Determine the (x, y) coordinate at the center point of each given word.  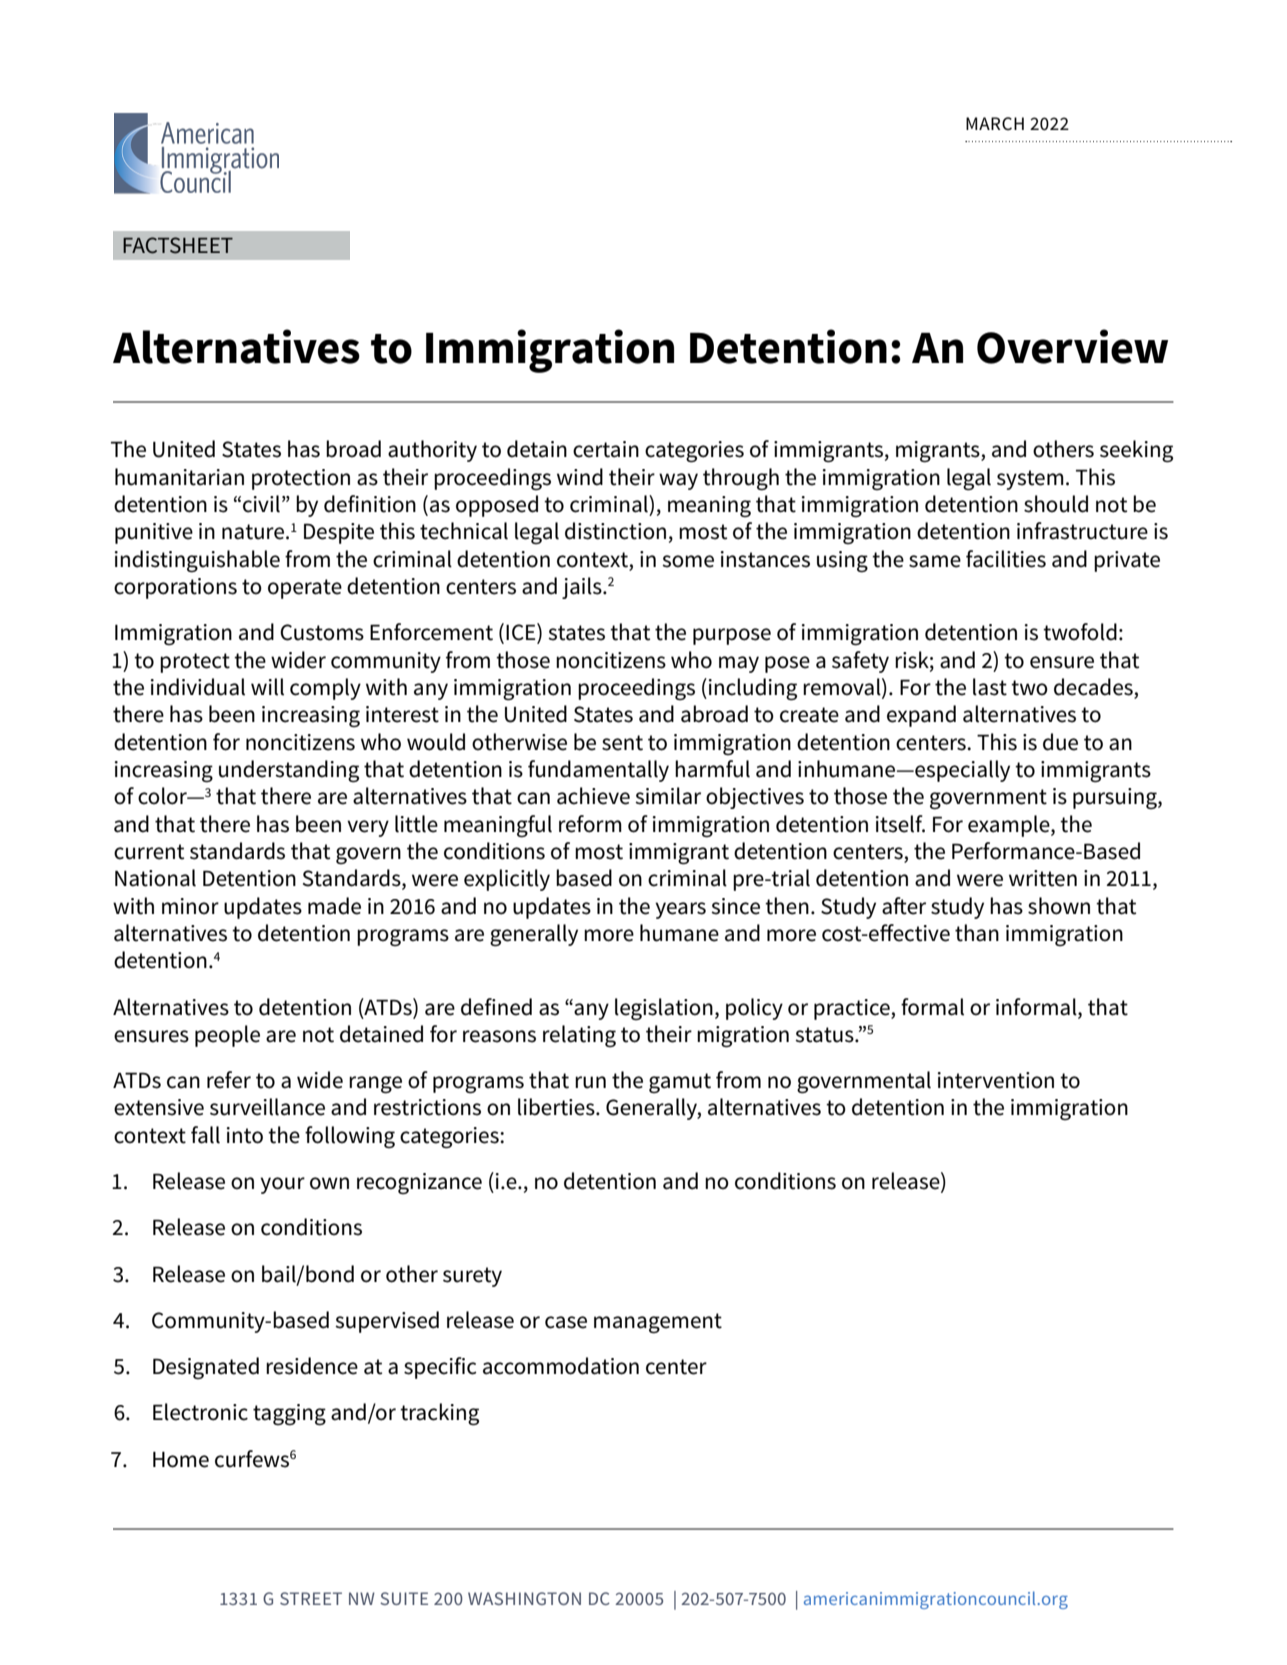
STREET (311, 1598)
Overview (1072, 346)
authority (432, 451)
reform (590, 824)
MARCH (995, 124)
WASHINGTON (524, 1598)
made (334, 906)
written (1043, 878)
